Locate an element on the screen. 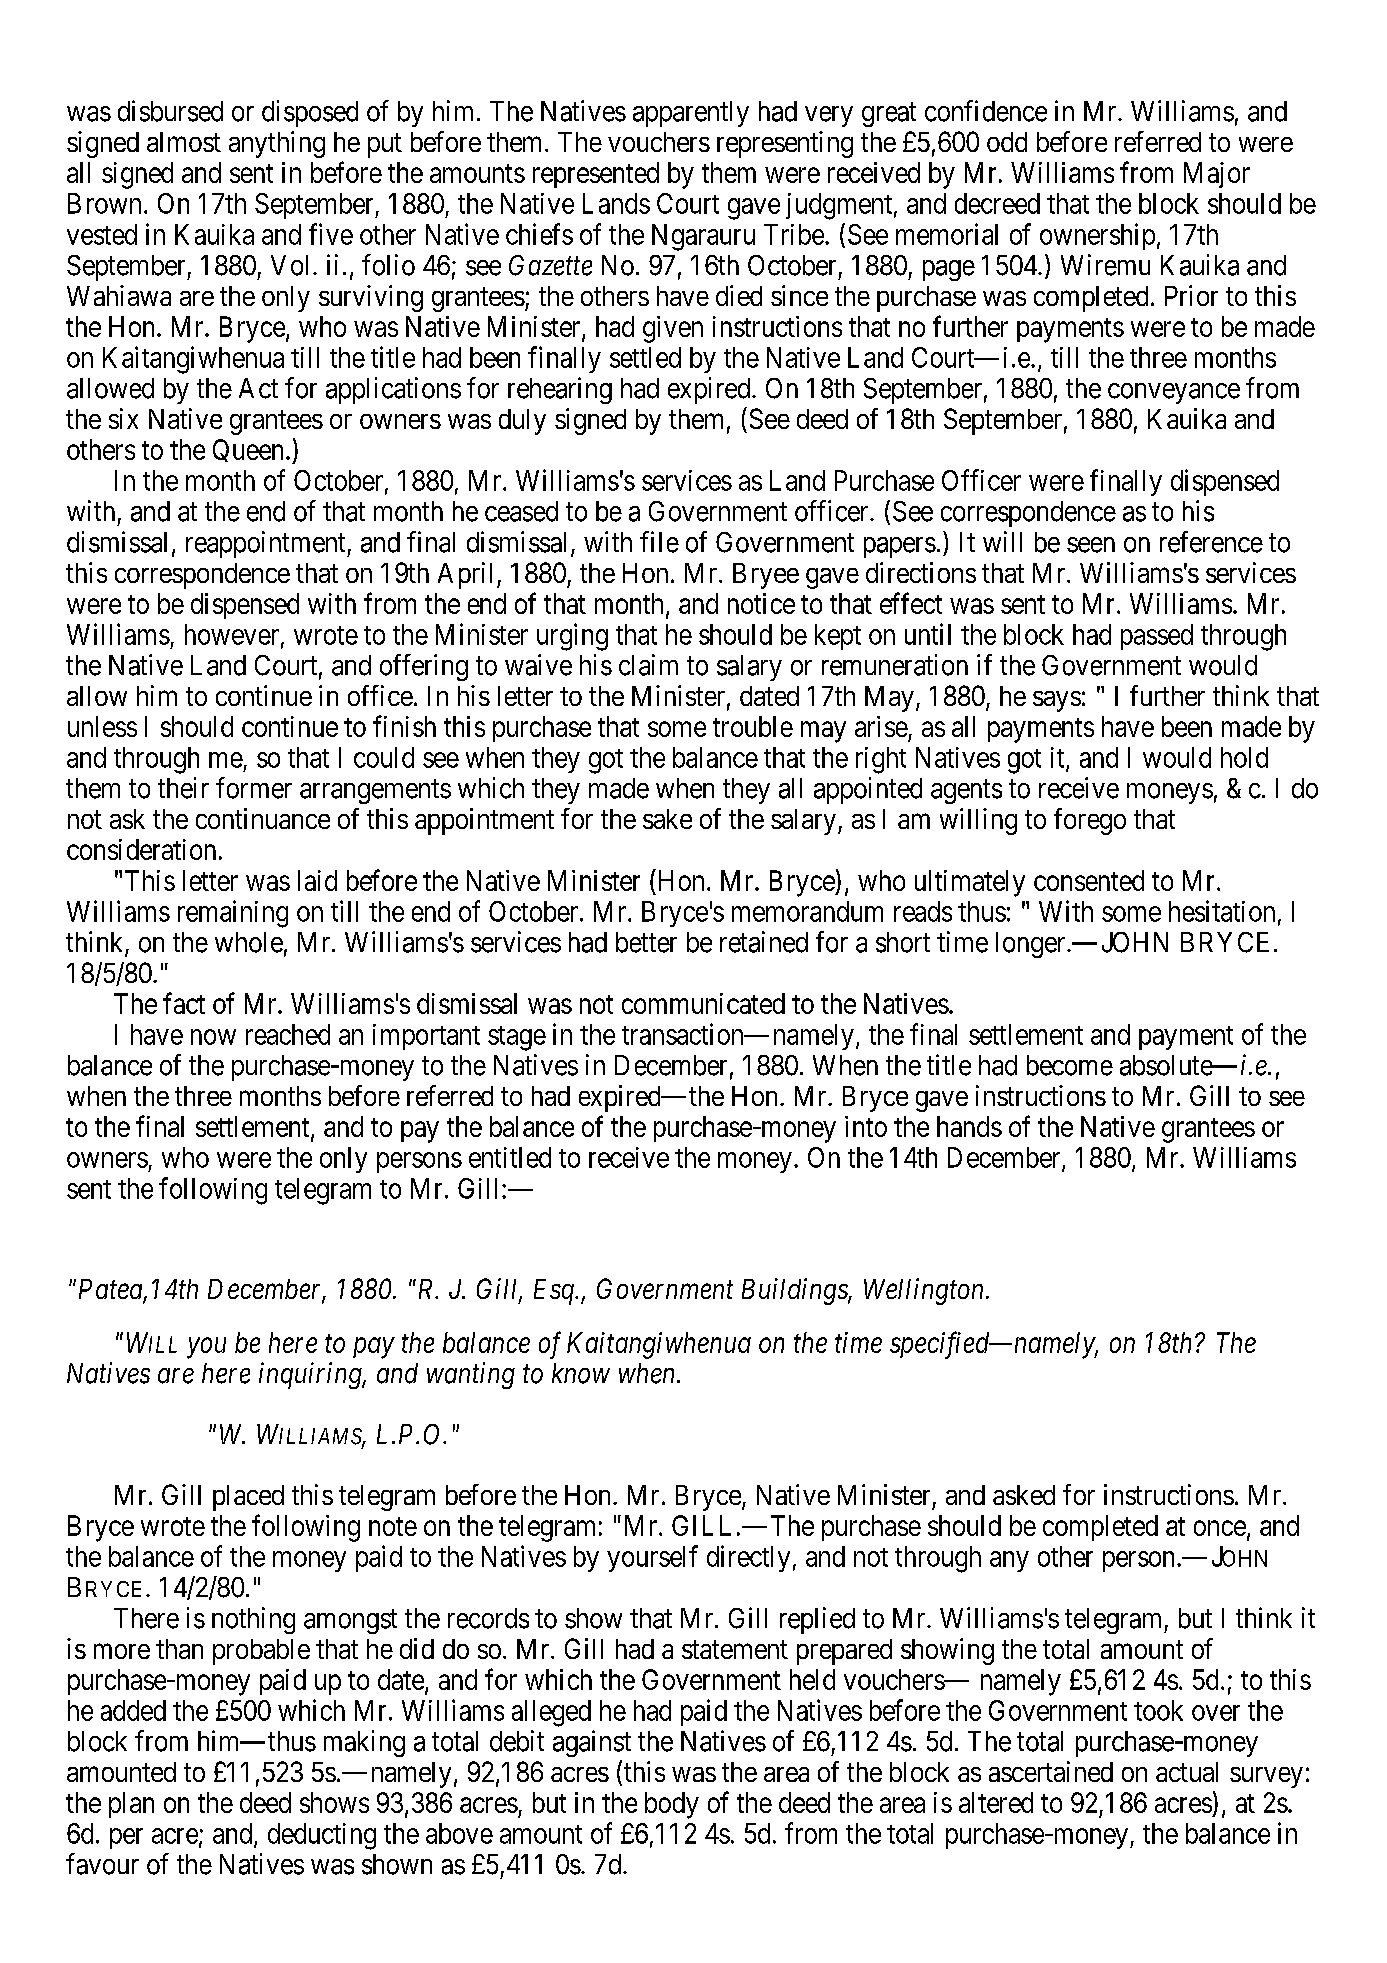 The image size is (1387, 1963). sake is located at coordinates (667, 819).
